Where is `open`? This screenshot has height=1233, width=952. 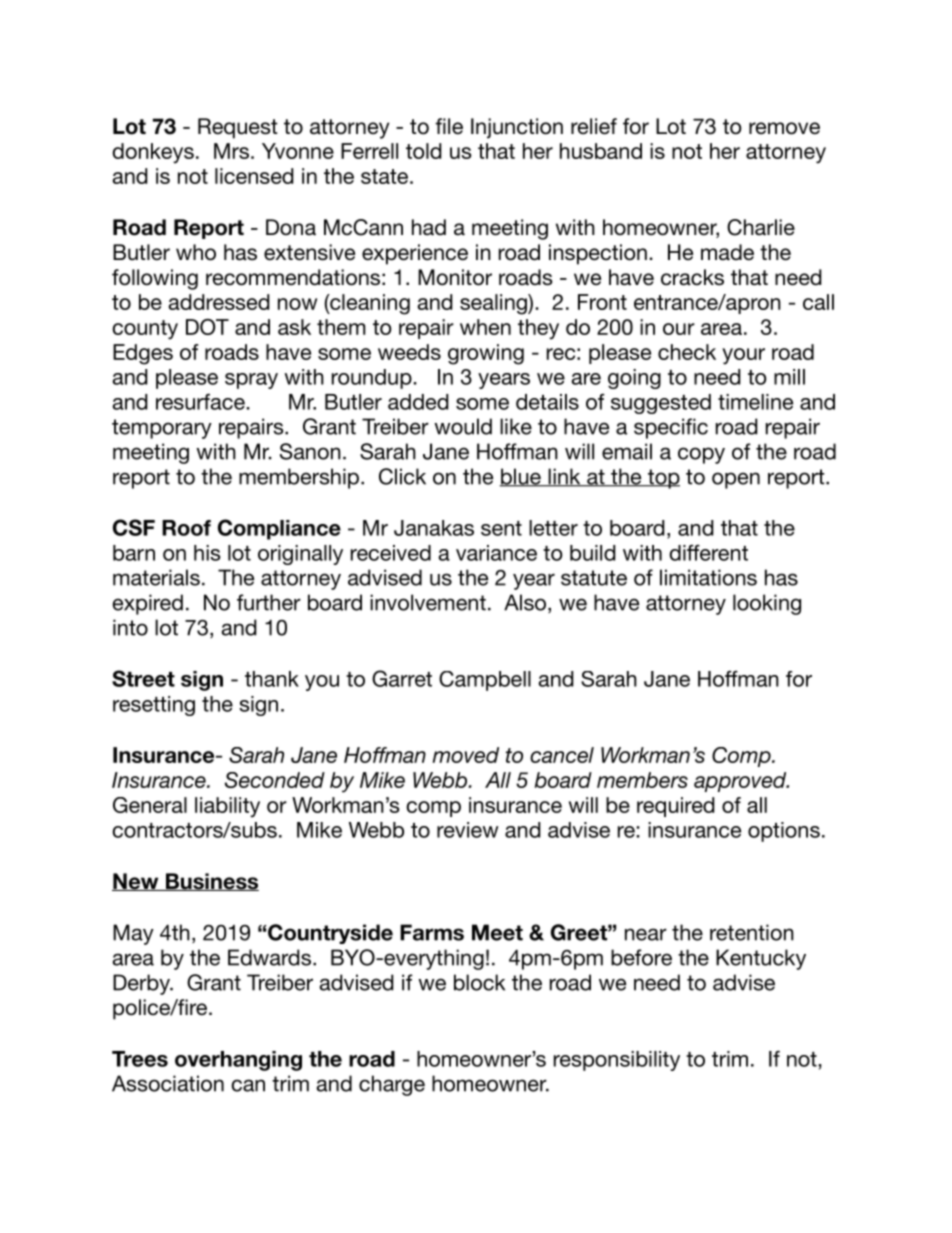 open is located at coordinates (736, 480).
